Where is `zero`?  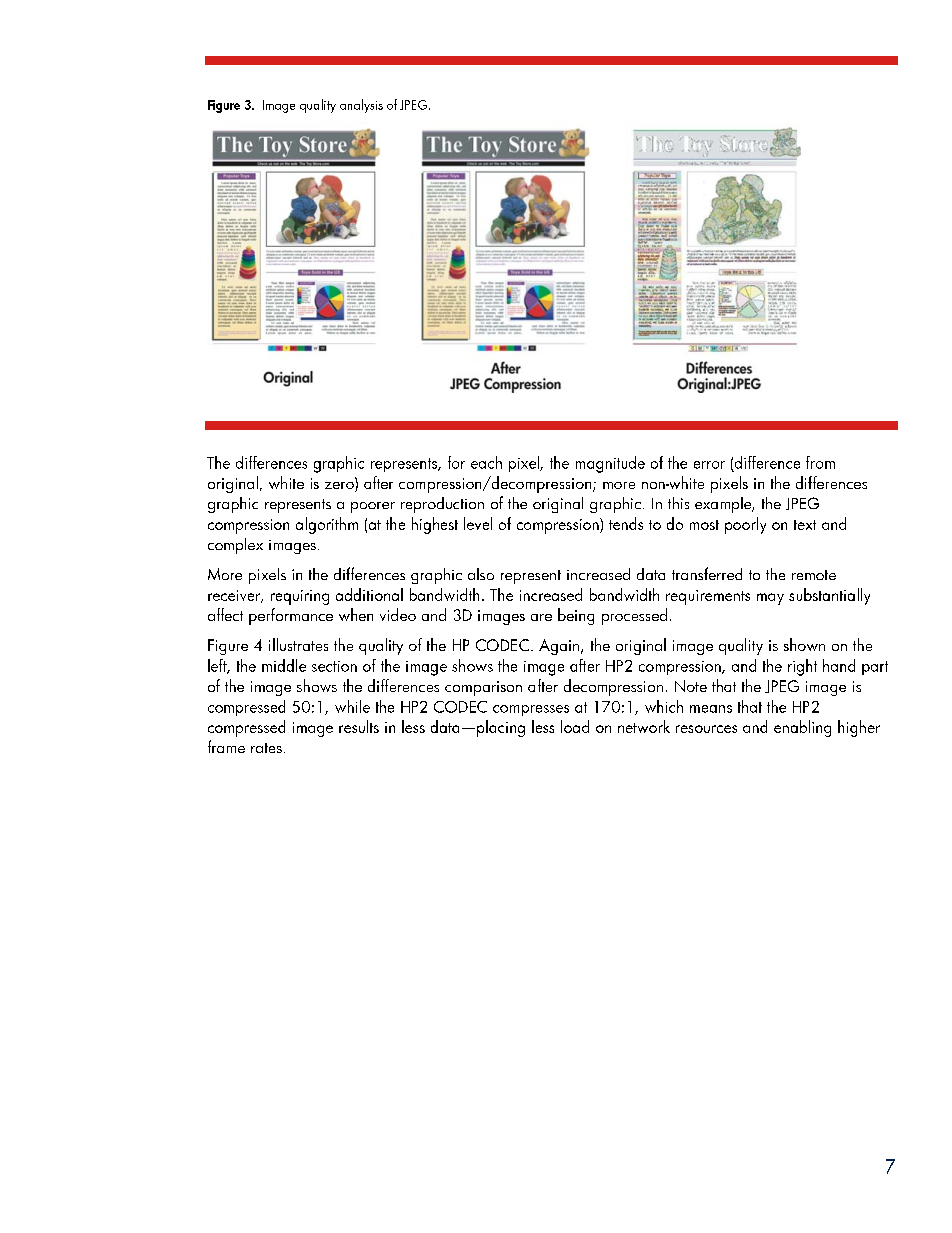 zero is located at coordinates (340, 487).
